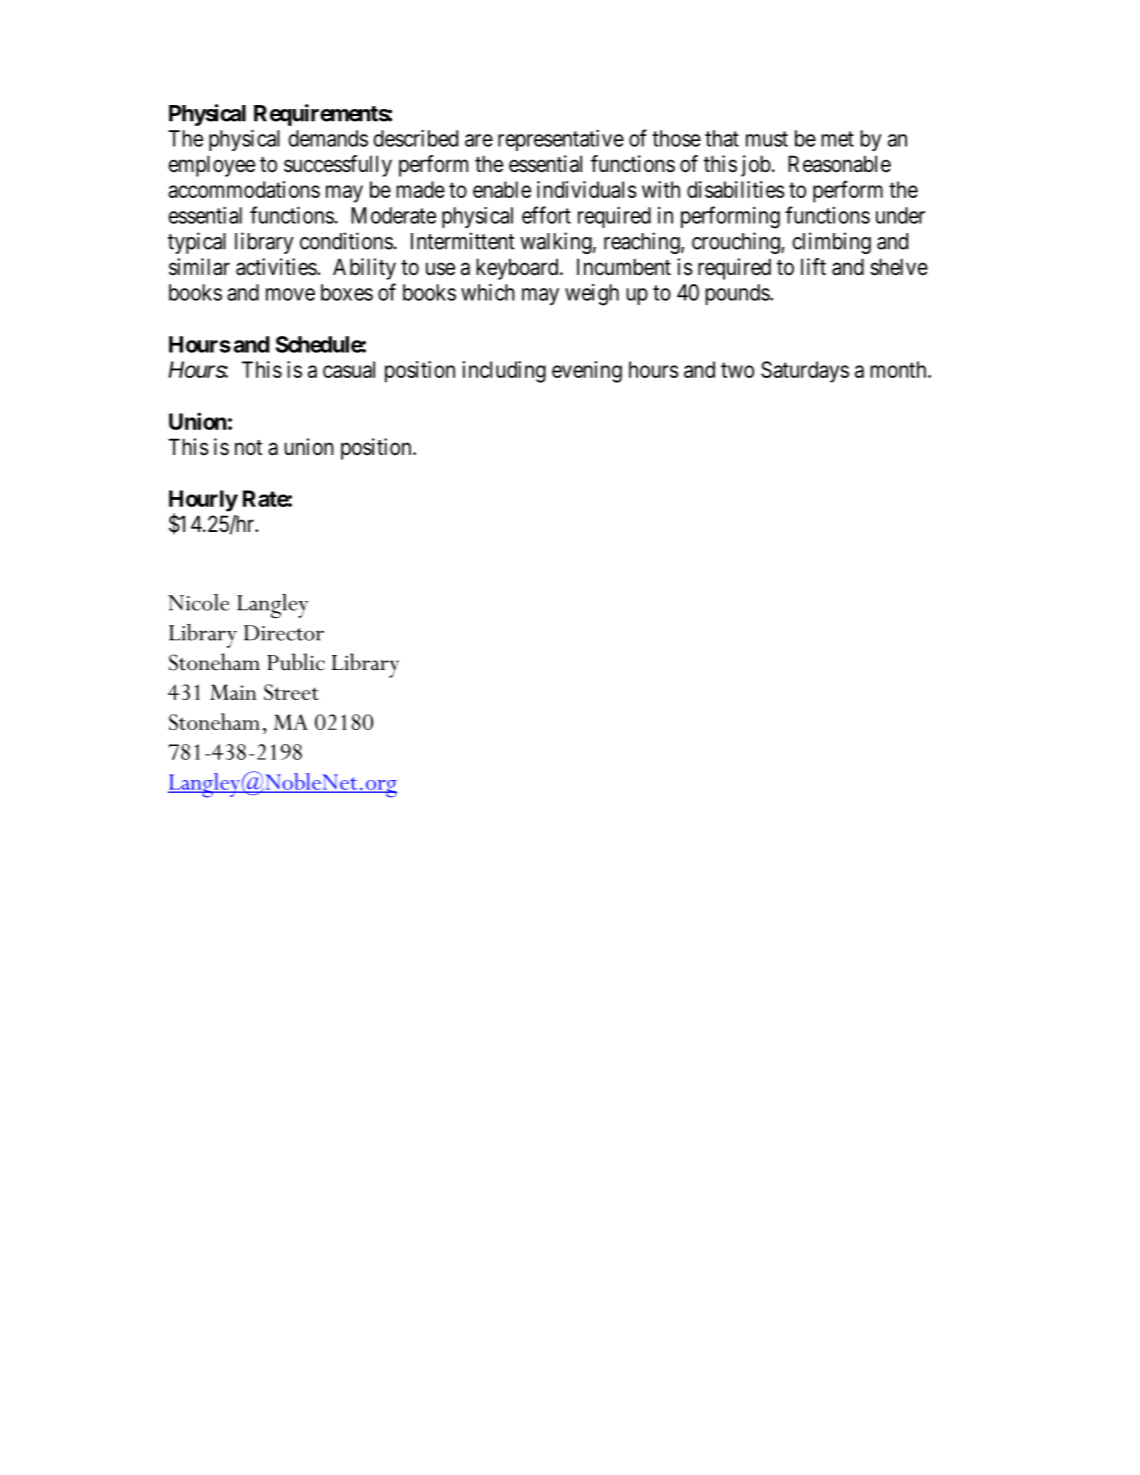 The width and height of the document is (1140, 1475). Describe the element at coordinates (587, 372) in the document. I see `evening` at that location.
